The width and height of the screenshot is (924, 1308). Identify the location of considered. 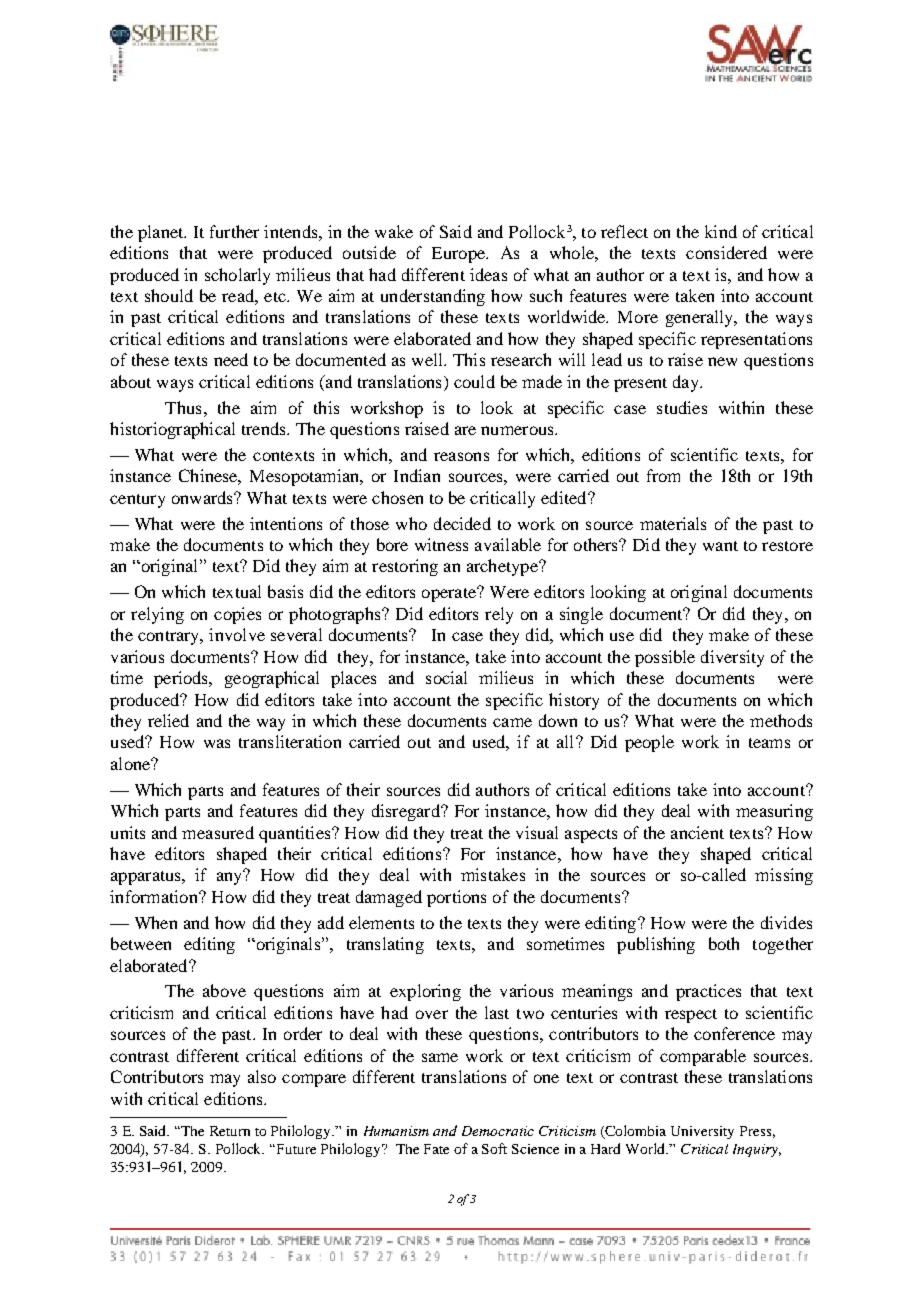
(726, 252).
